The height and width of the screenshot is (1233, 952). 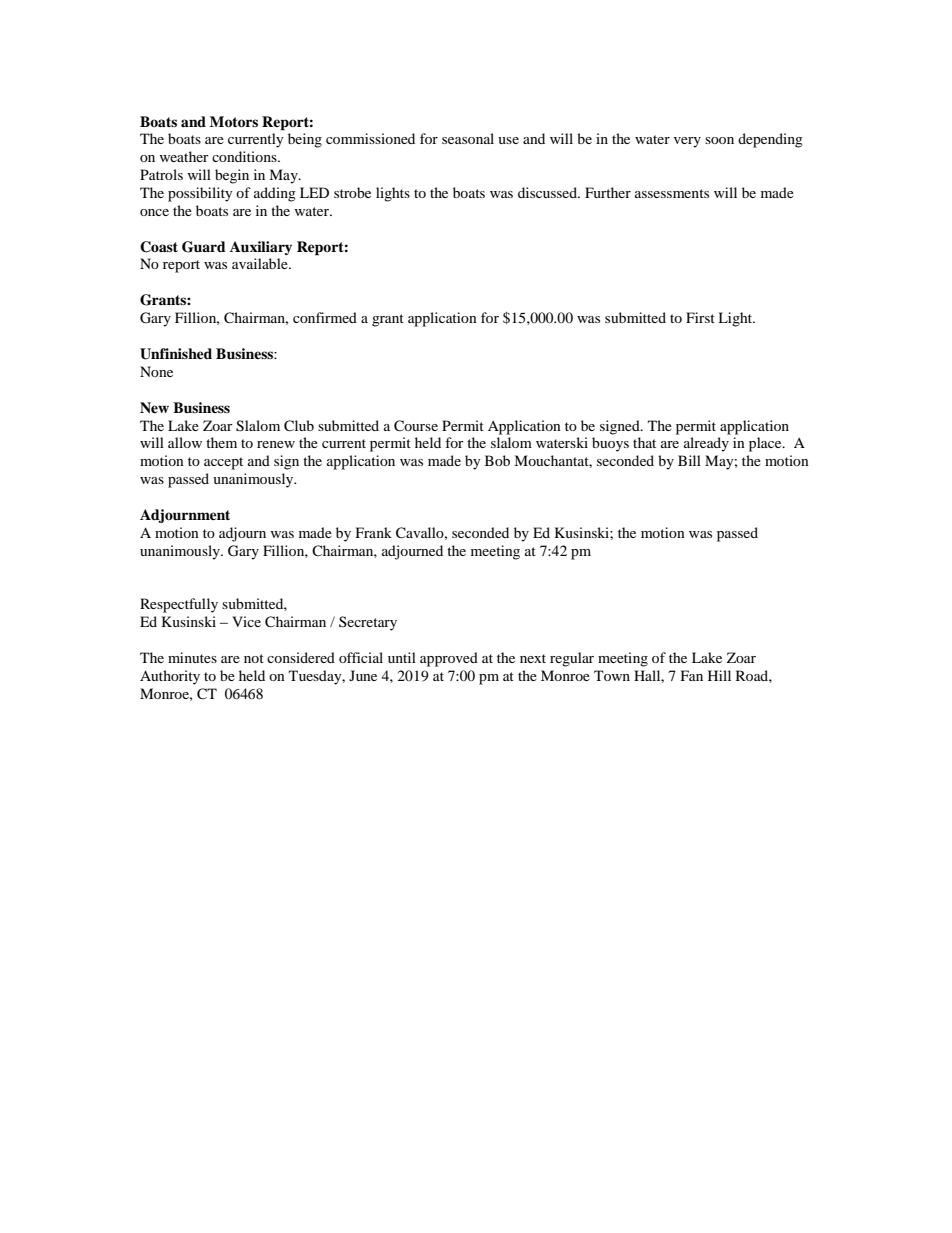 I want to click on approved, so click(x=449, y=659).
